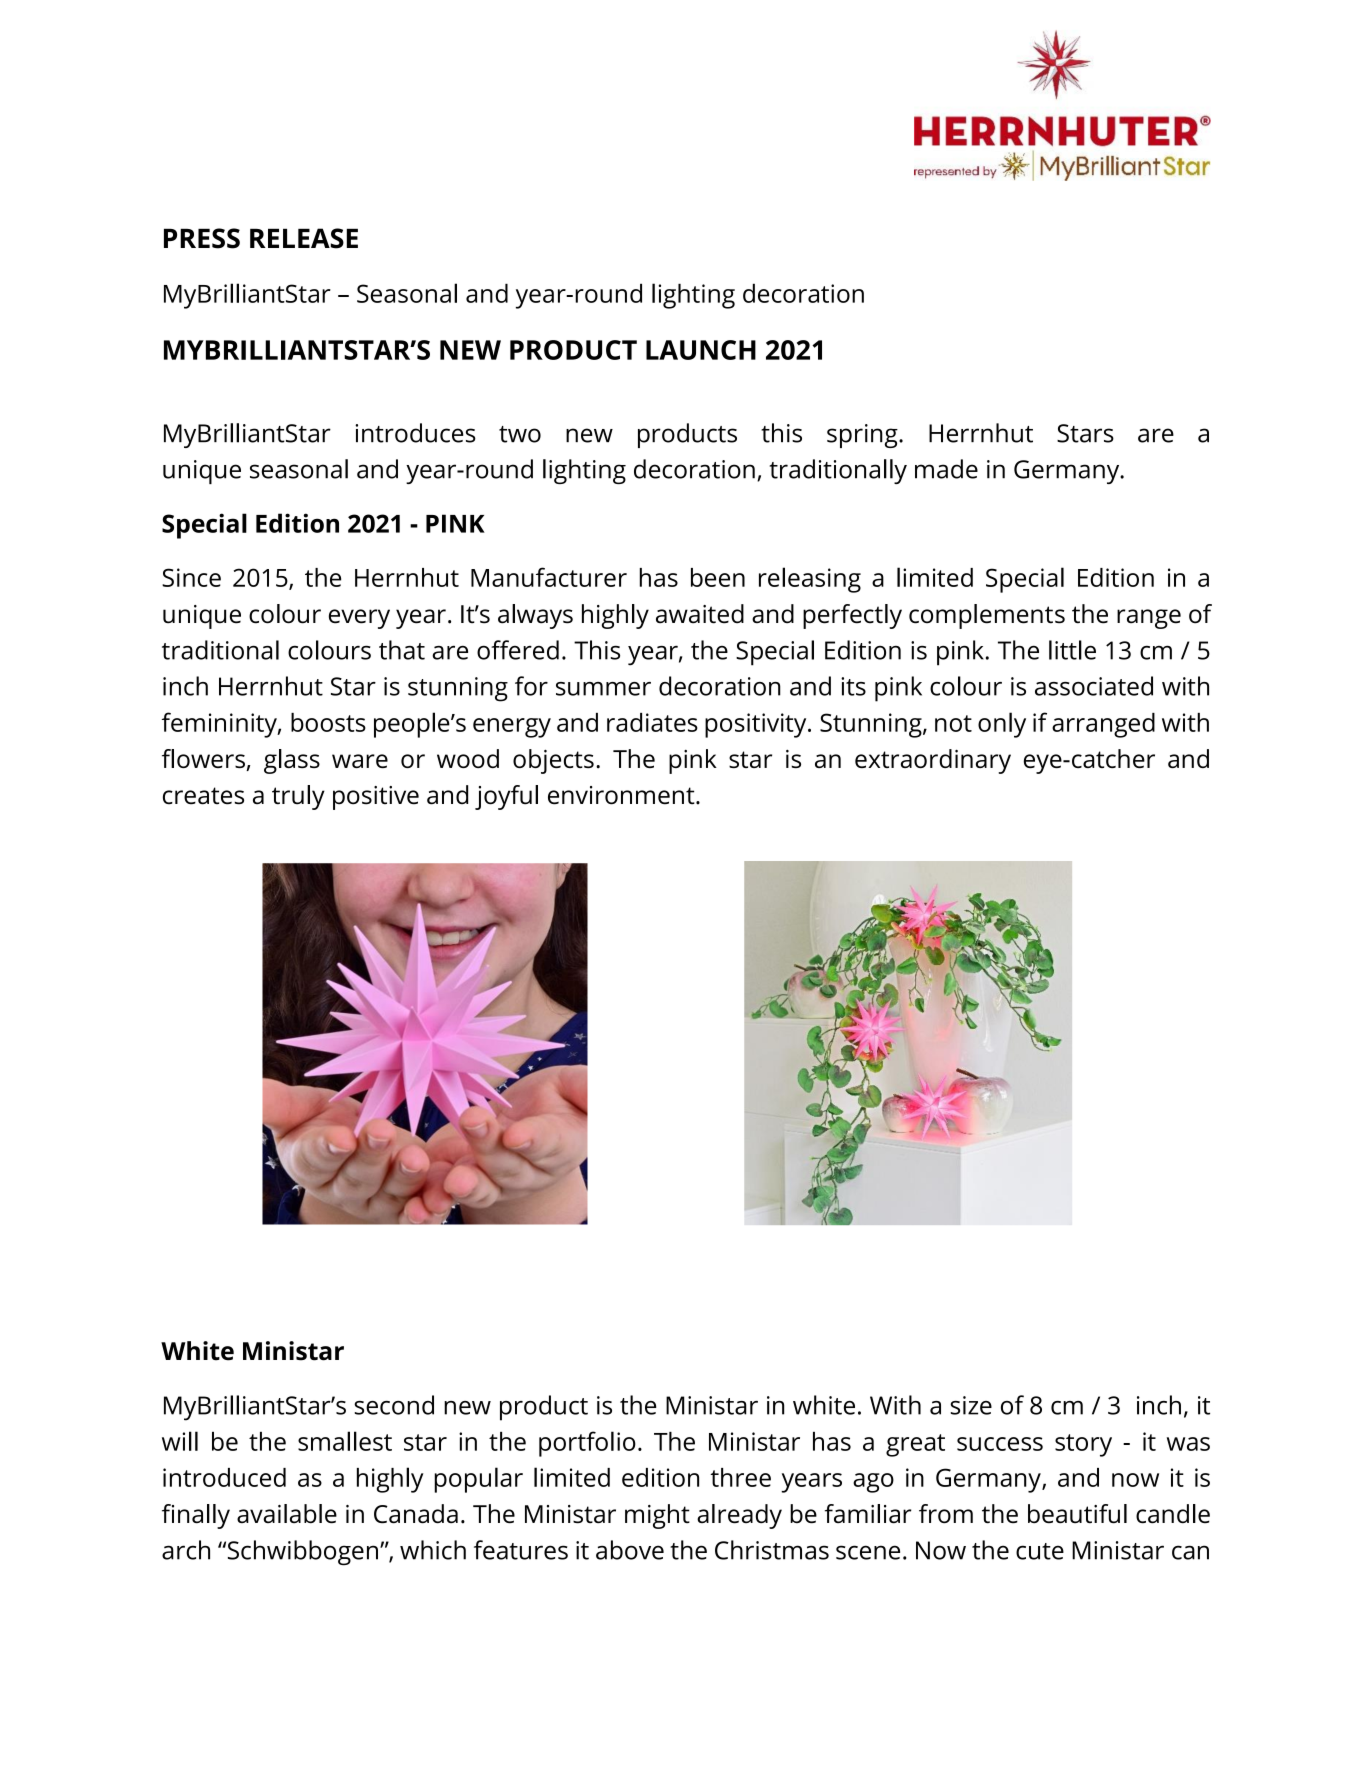  What do you see at coordinates (701, 350) in the screenshot?
I see `LAUNCH` at bounding box center [701, 350].
